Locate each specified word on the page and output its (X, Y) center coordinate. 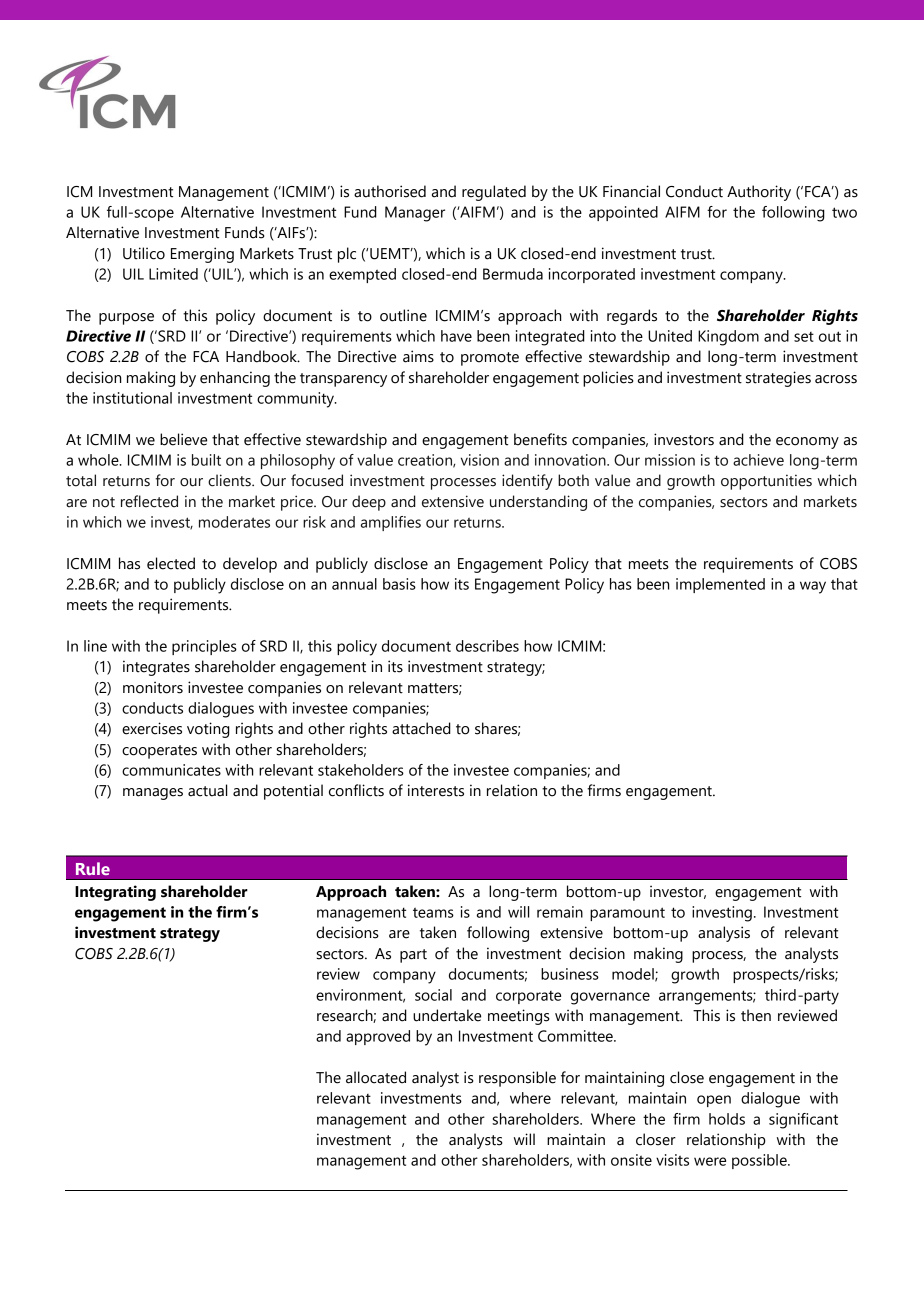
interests (436, 790)
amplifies (391, 523)
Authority (759, 193)
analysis (724, 934)
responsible (517, 1079)
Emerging (202, 255)
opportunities (766, 482)
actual (207, 790)
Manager (415, 214)
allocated (376, 1077)
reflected (149, 501)
